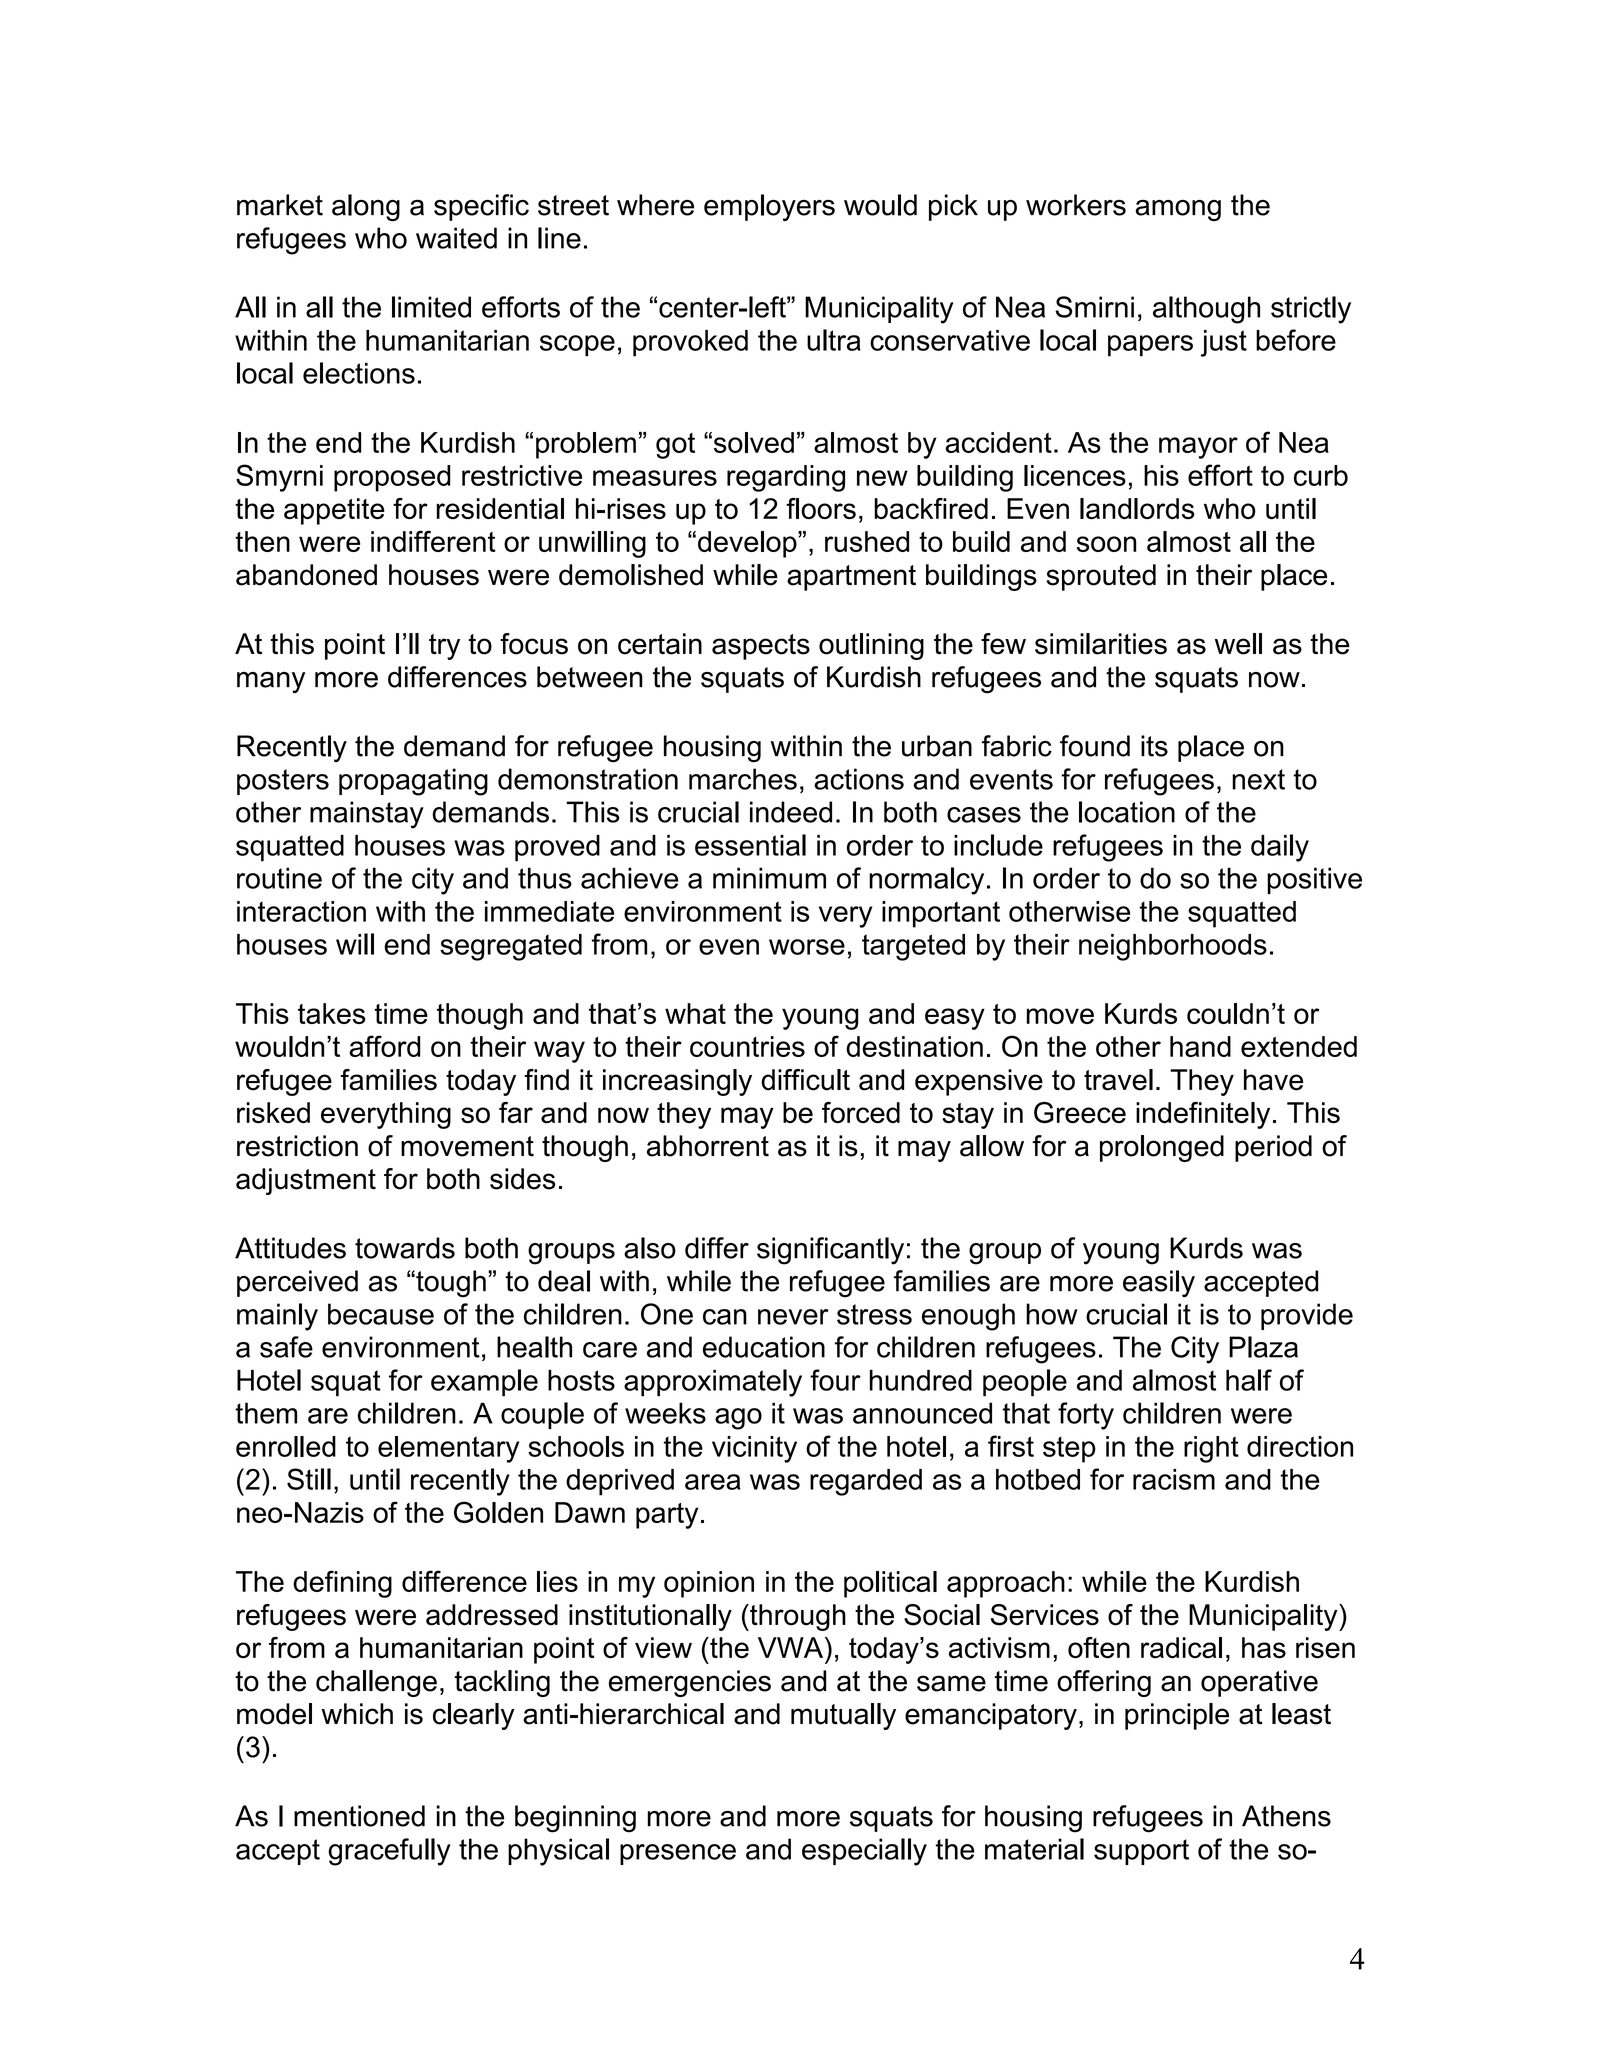 This page has height=2070, width=1600. What do you see at coordinates (864, 1852) in the page?
I see `especially` at bounding box center [864, 1852].
